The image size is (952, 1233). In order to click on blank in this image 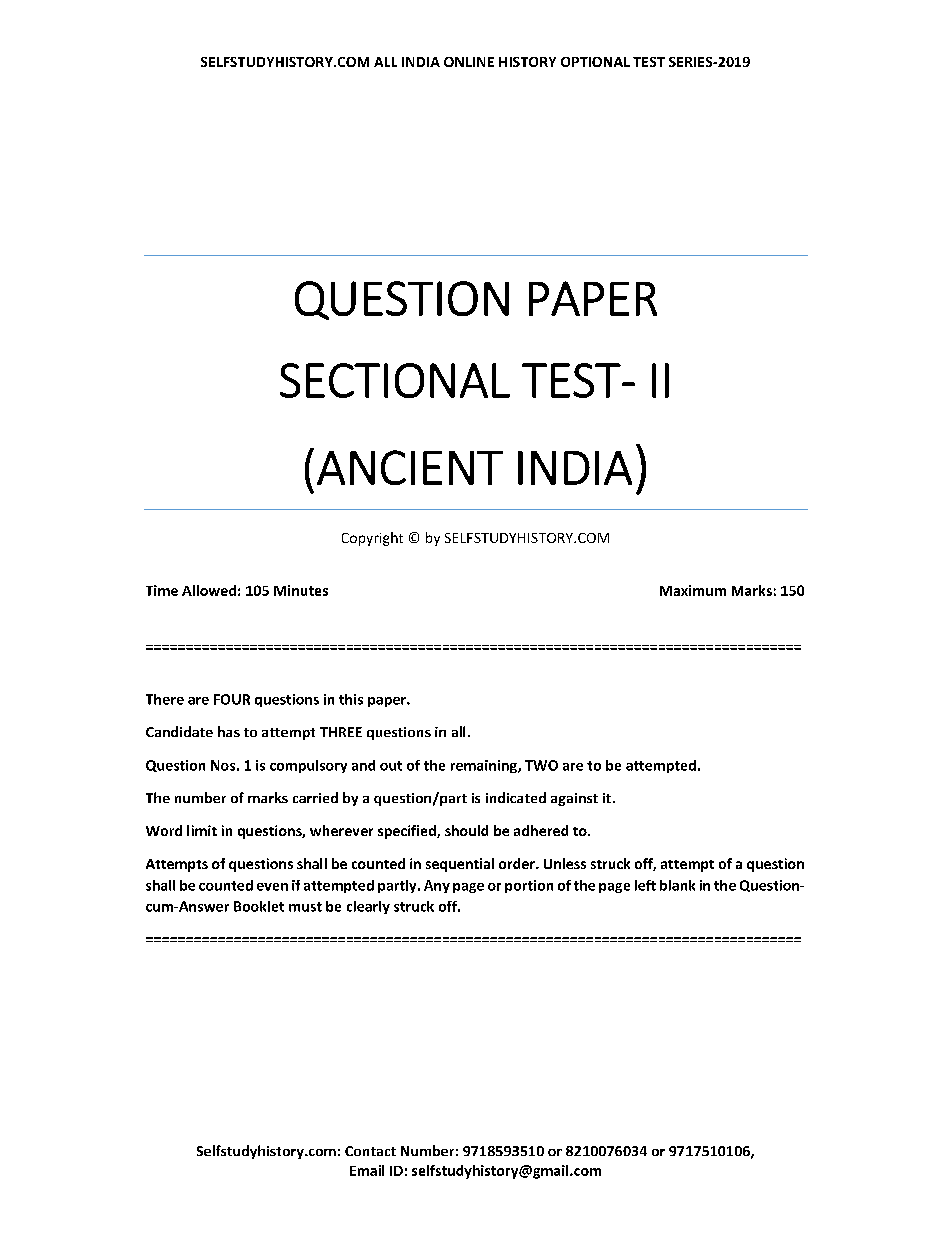, I will do `click(677, 885)`.
